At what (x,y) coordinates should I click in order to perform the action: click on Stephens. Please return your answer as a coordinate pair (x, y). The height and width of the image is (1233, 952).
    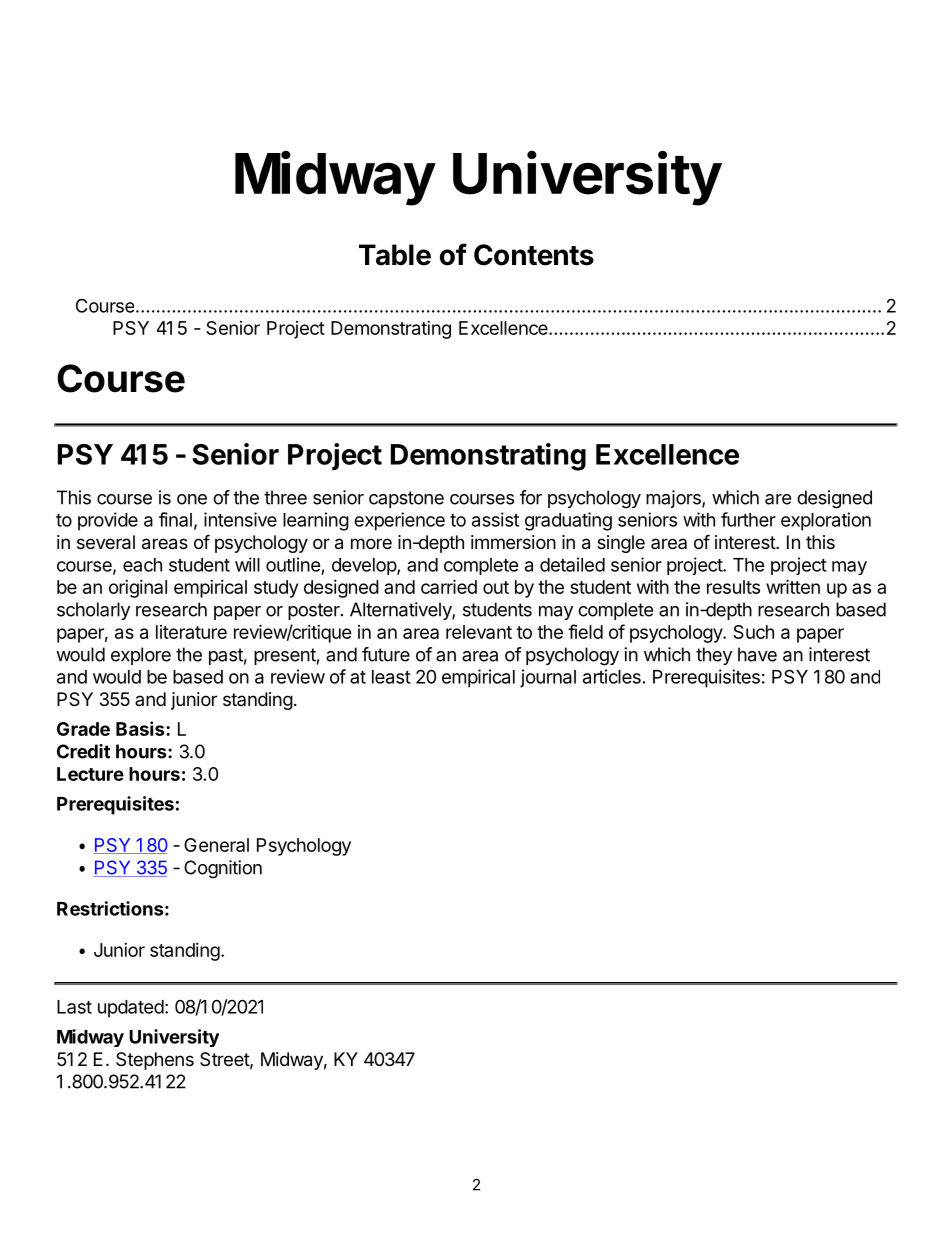
    Looking at the image, I should click on (155, 1061).
